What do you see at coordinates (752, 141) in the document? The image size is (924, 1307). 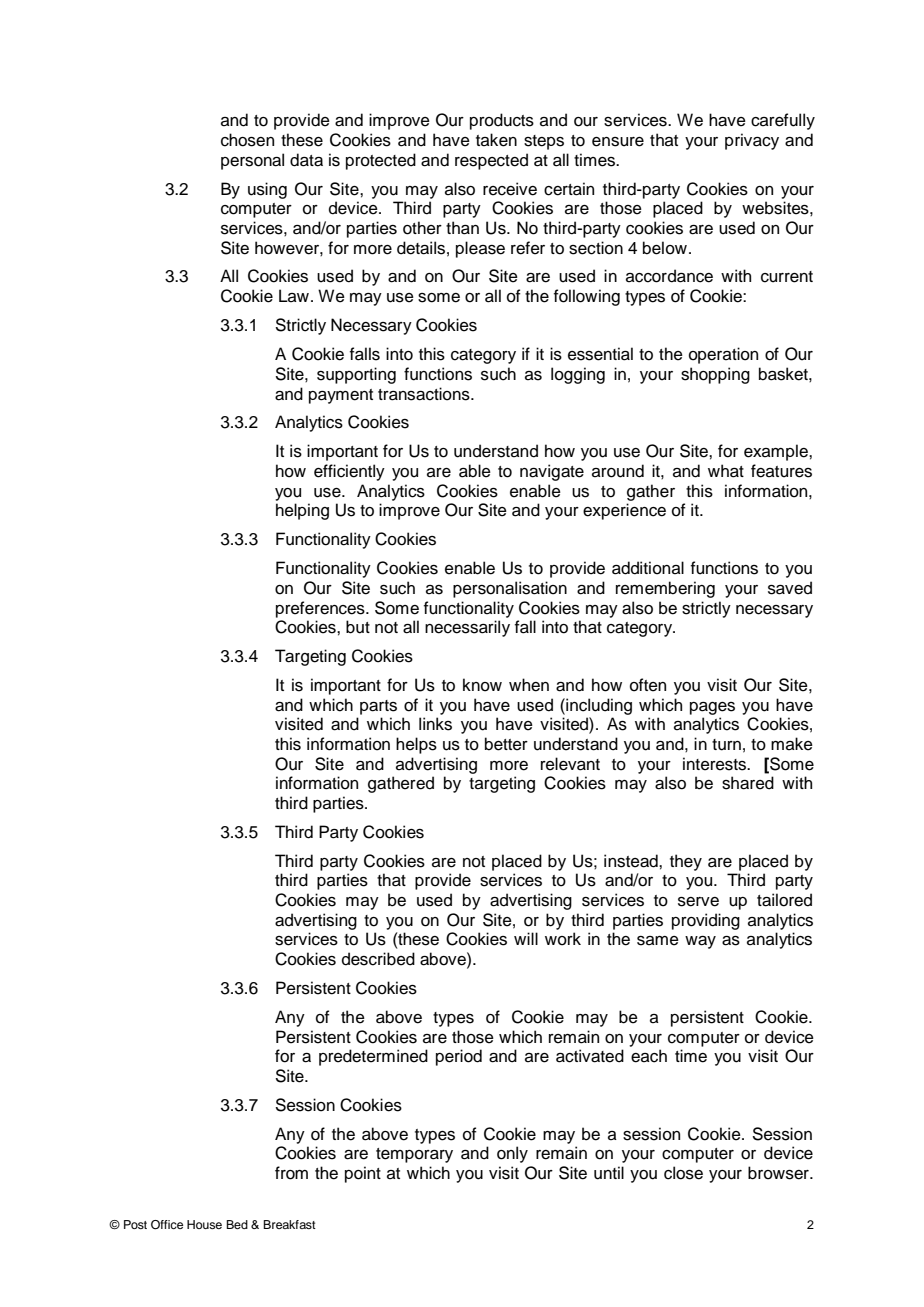 I see `privacy` at bounding box center [752, 141].
